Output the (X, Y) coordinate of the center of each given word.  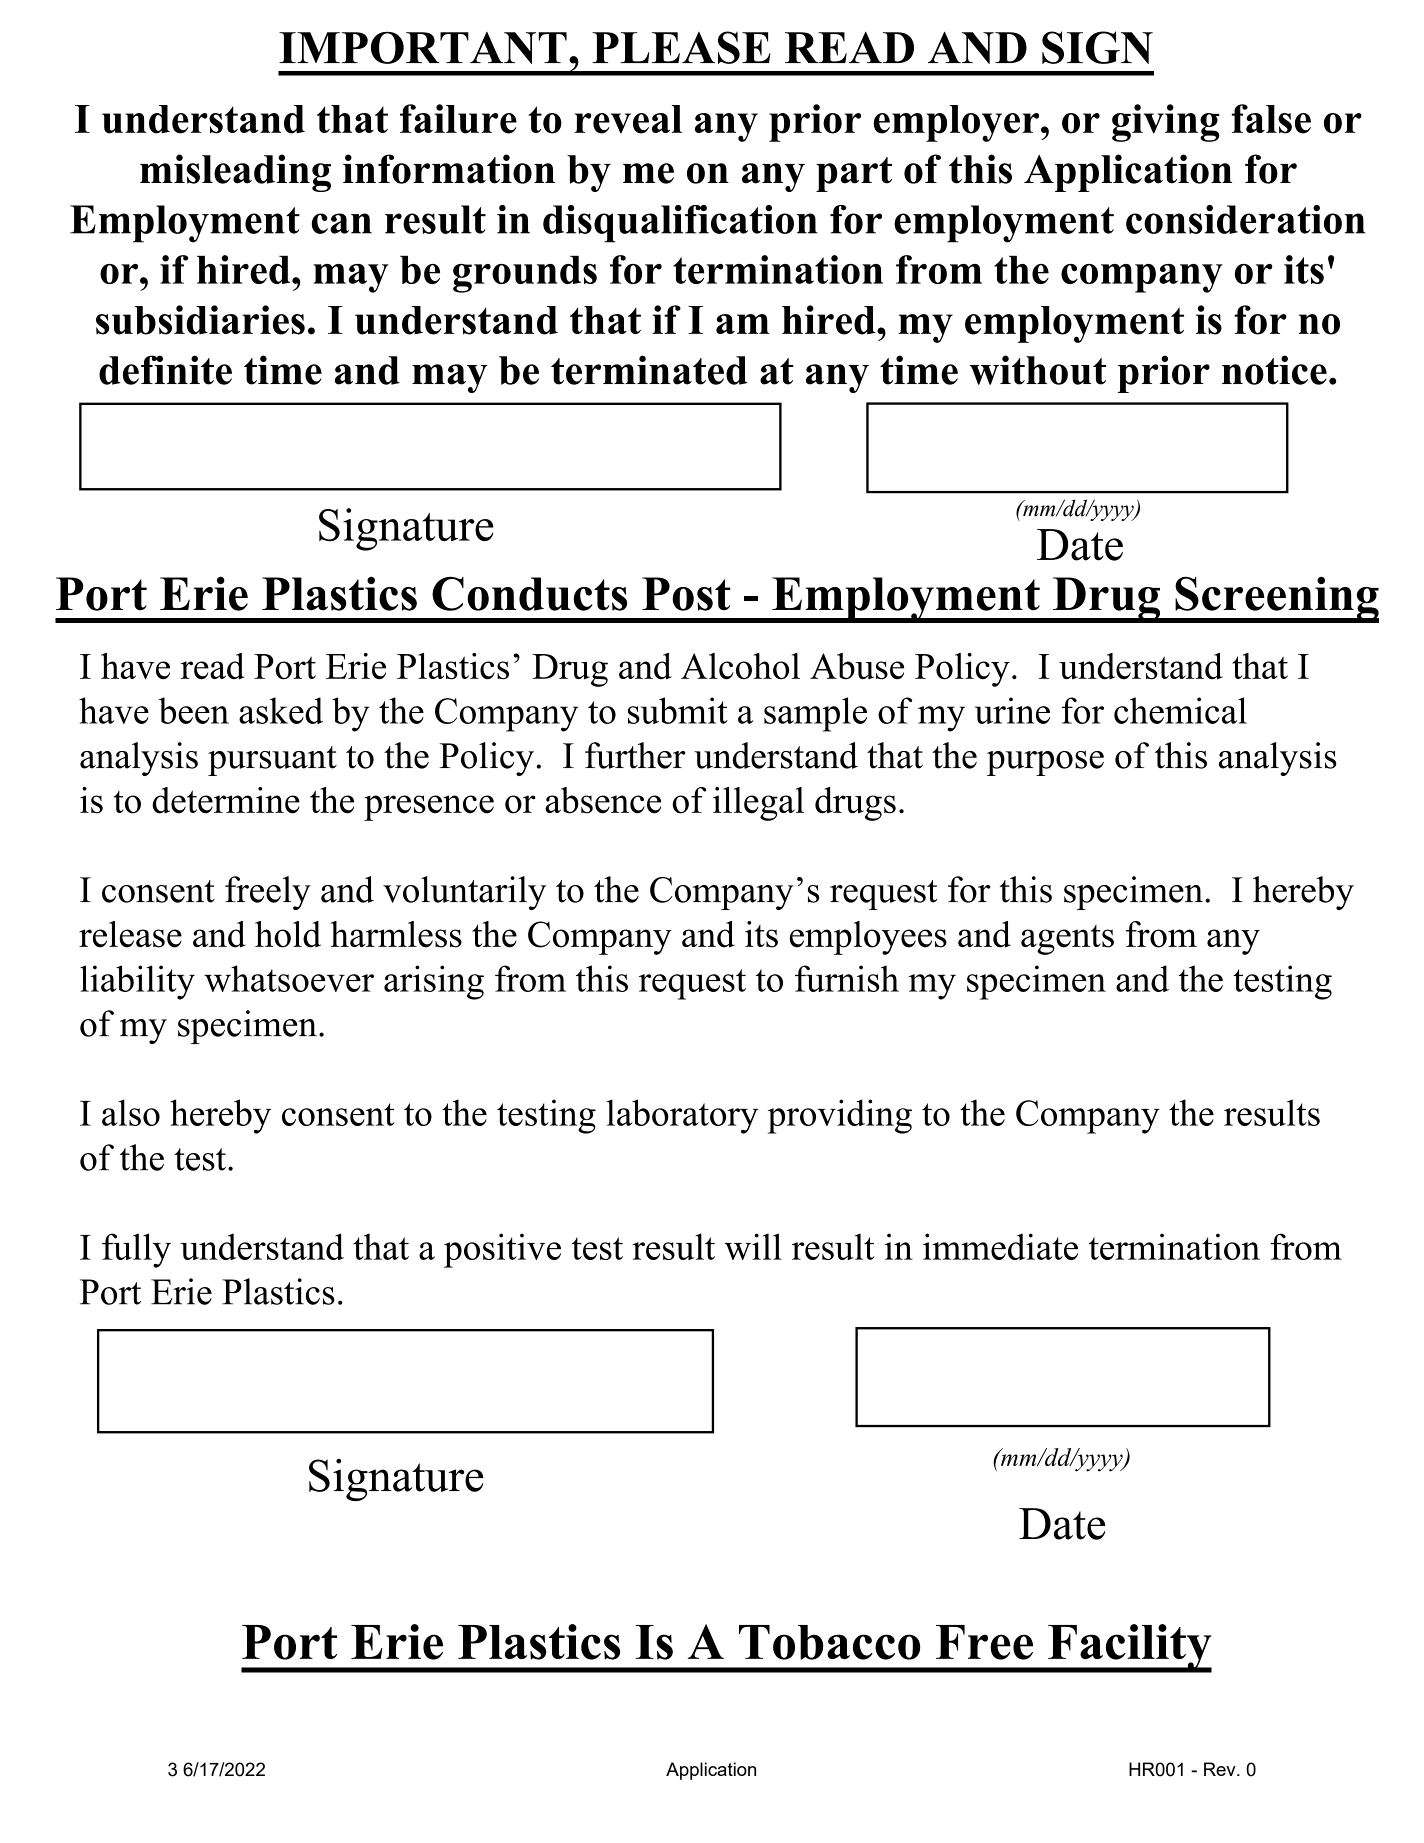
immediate (1000, 1246)
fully (136, 1250)
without (1037, 370)
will (753, 1246)
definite (165, 370)
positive (502, 1250)
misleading (235, 173)
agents (1067, 940)
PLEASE (681, 47)
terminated (649, 370)
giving (1166, 123)
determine (226, 800)
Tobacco (829, 1642)
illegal (758, 804)
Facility (1129, 1648)
